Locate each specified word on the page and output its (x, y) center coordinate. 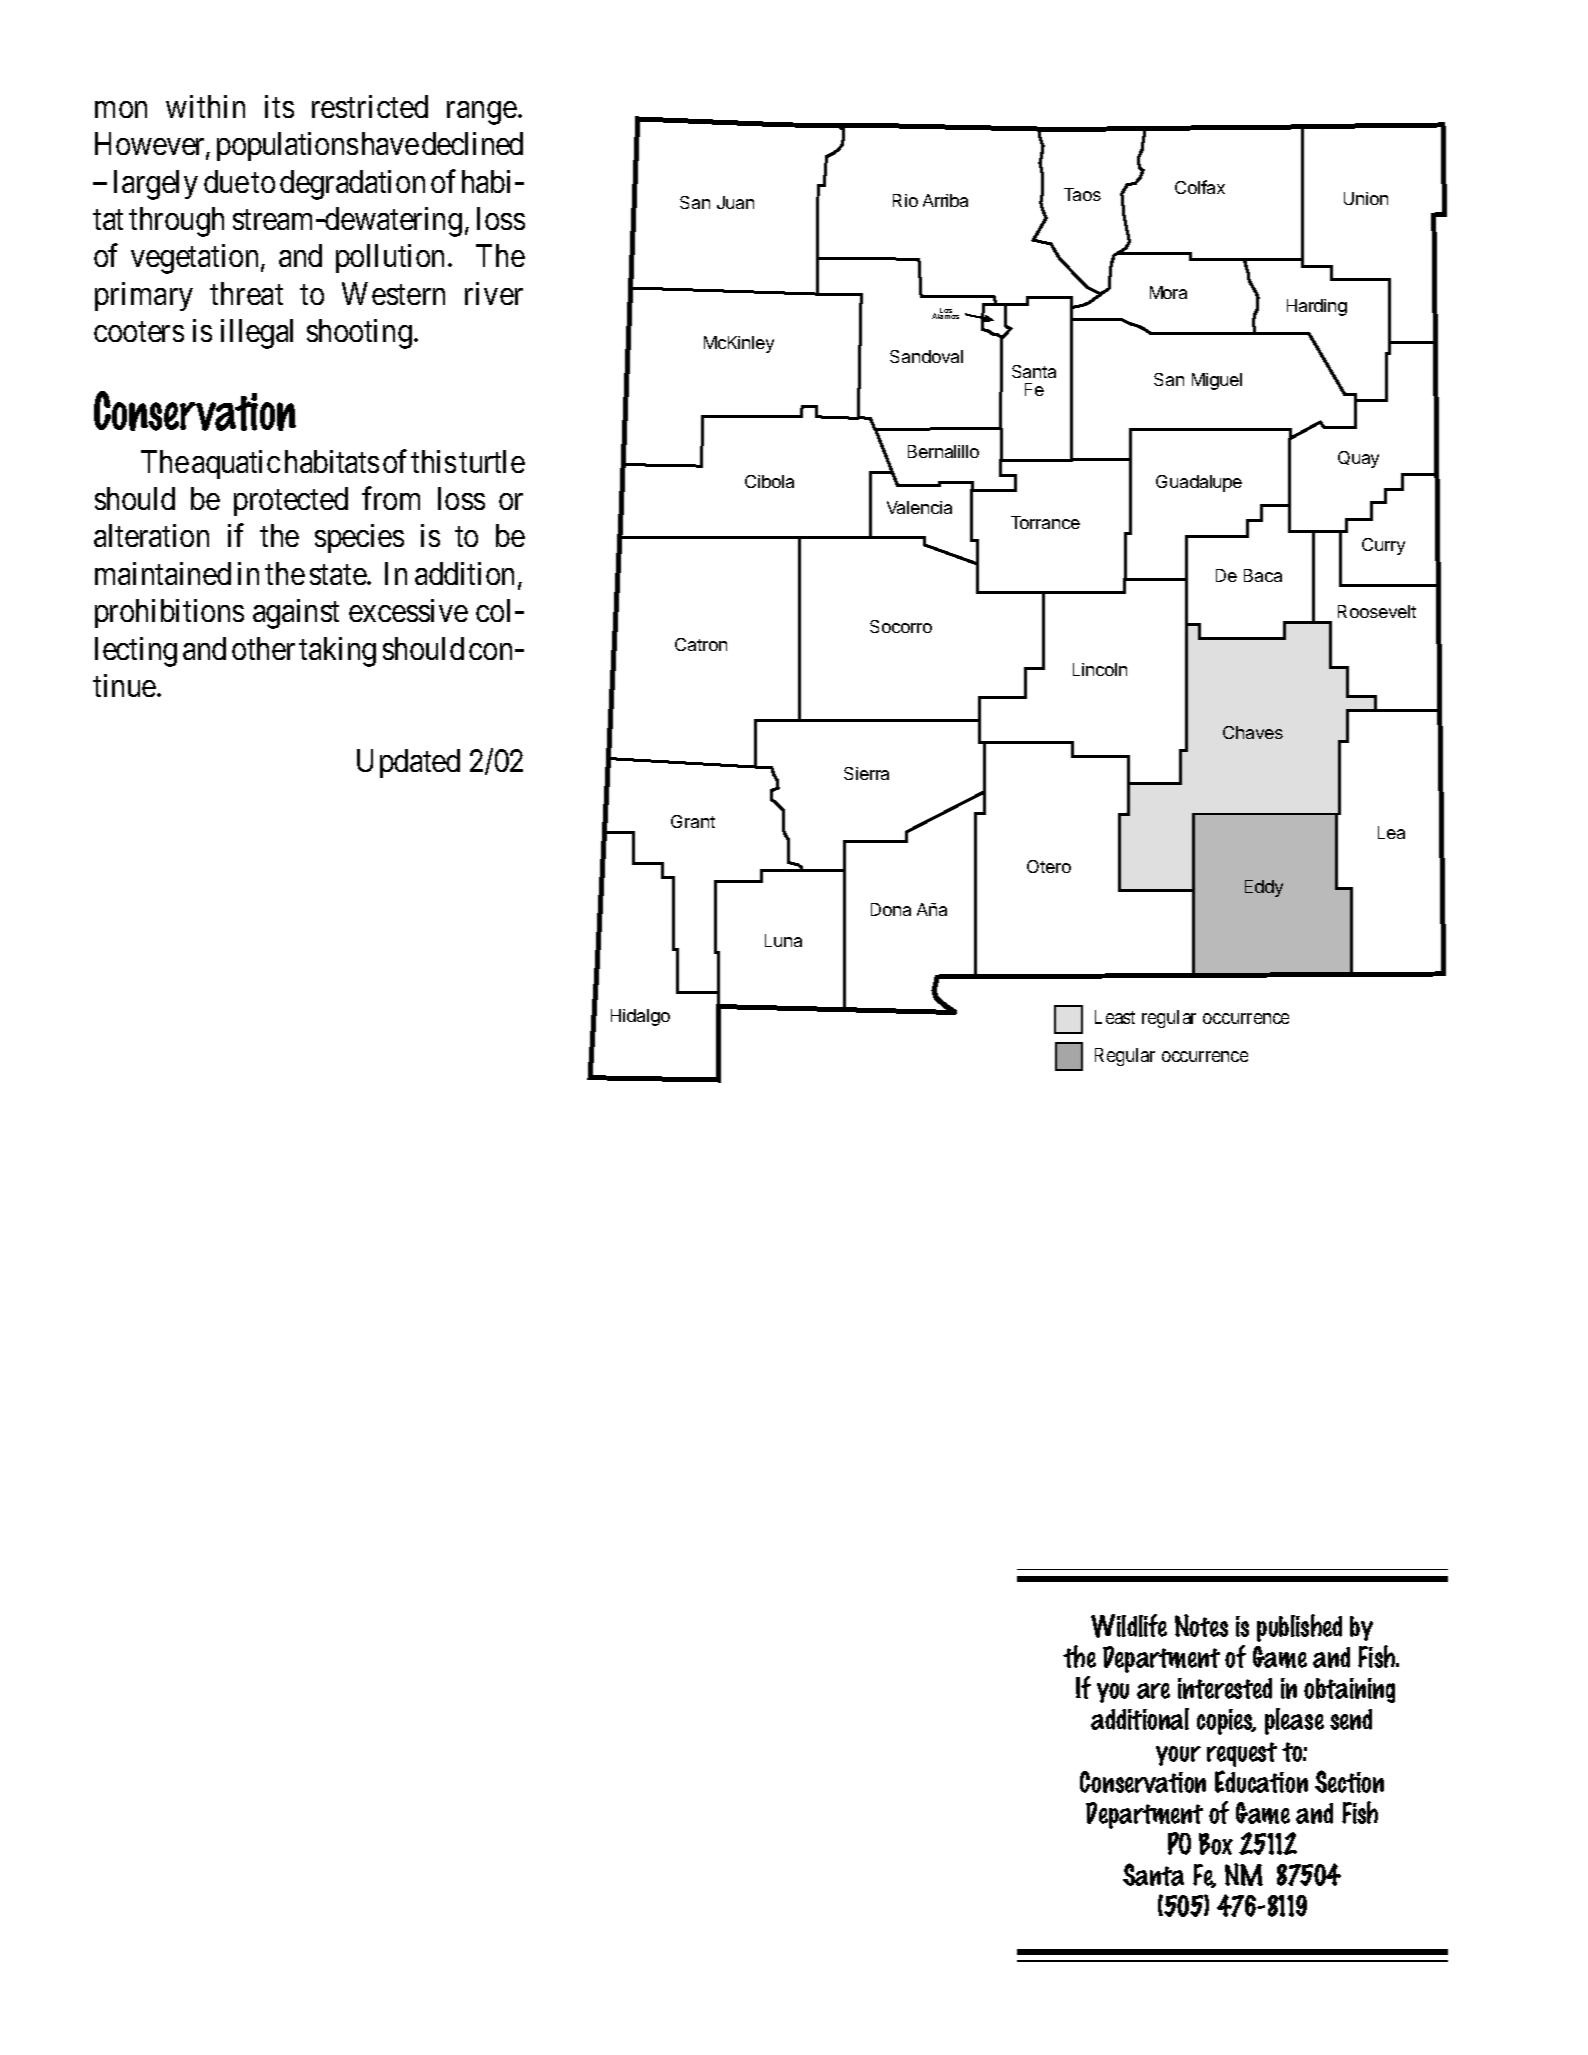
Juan (735, 202)
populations (287, 146)
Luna (783, 940)
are (1153, 1691)
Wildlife (1129, 1626)
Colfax (1200, 187)
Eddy (1264, 888)
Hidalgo (640, 1017)
